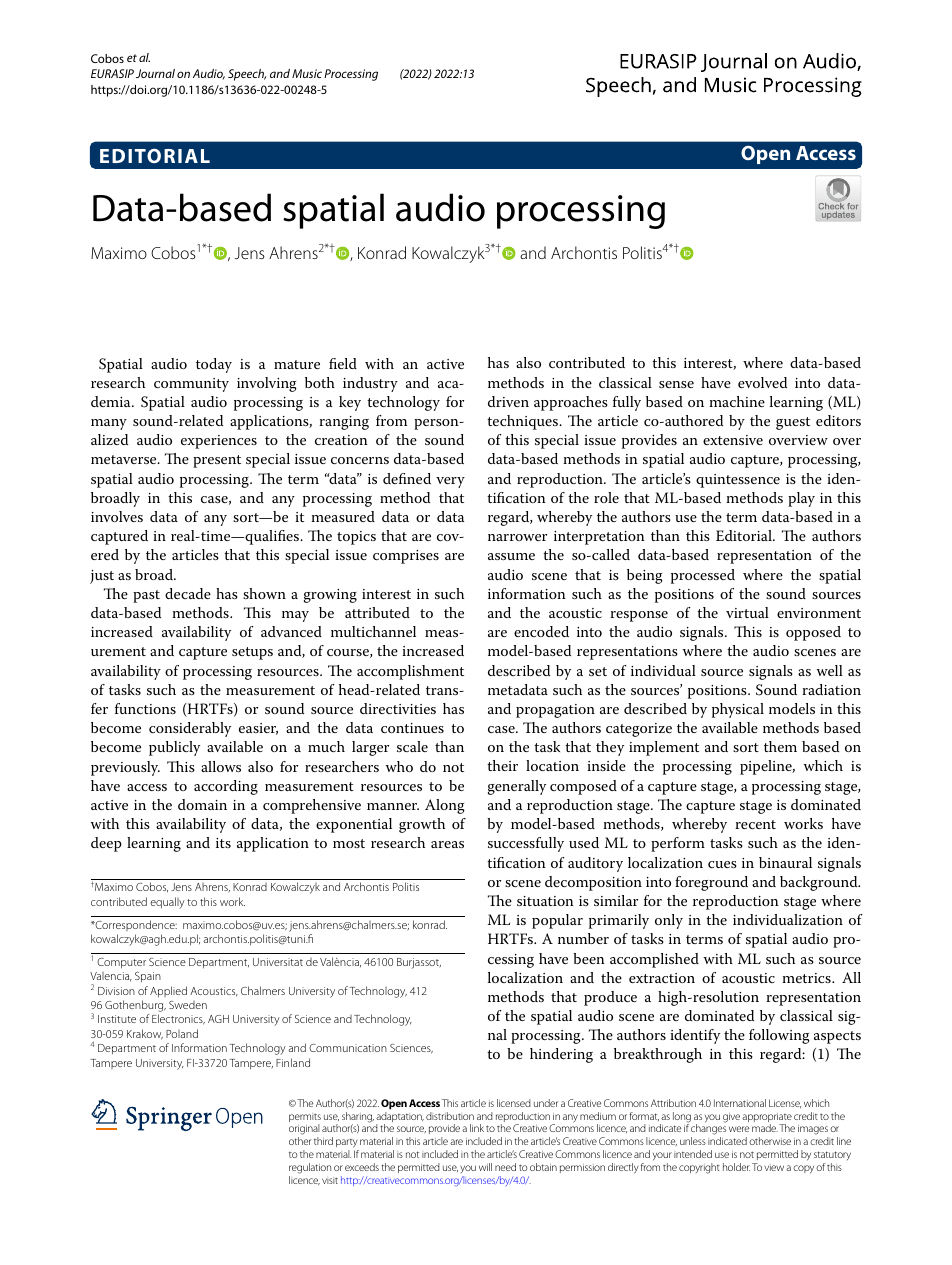 Image resolution: width=952 pixels, height=1265 pixels. I want to click on Journal, so click(155, 73).
